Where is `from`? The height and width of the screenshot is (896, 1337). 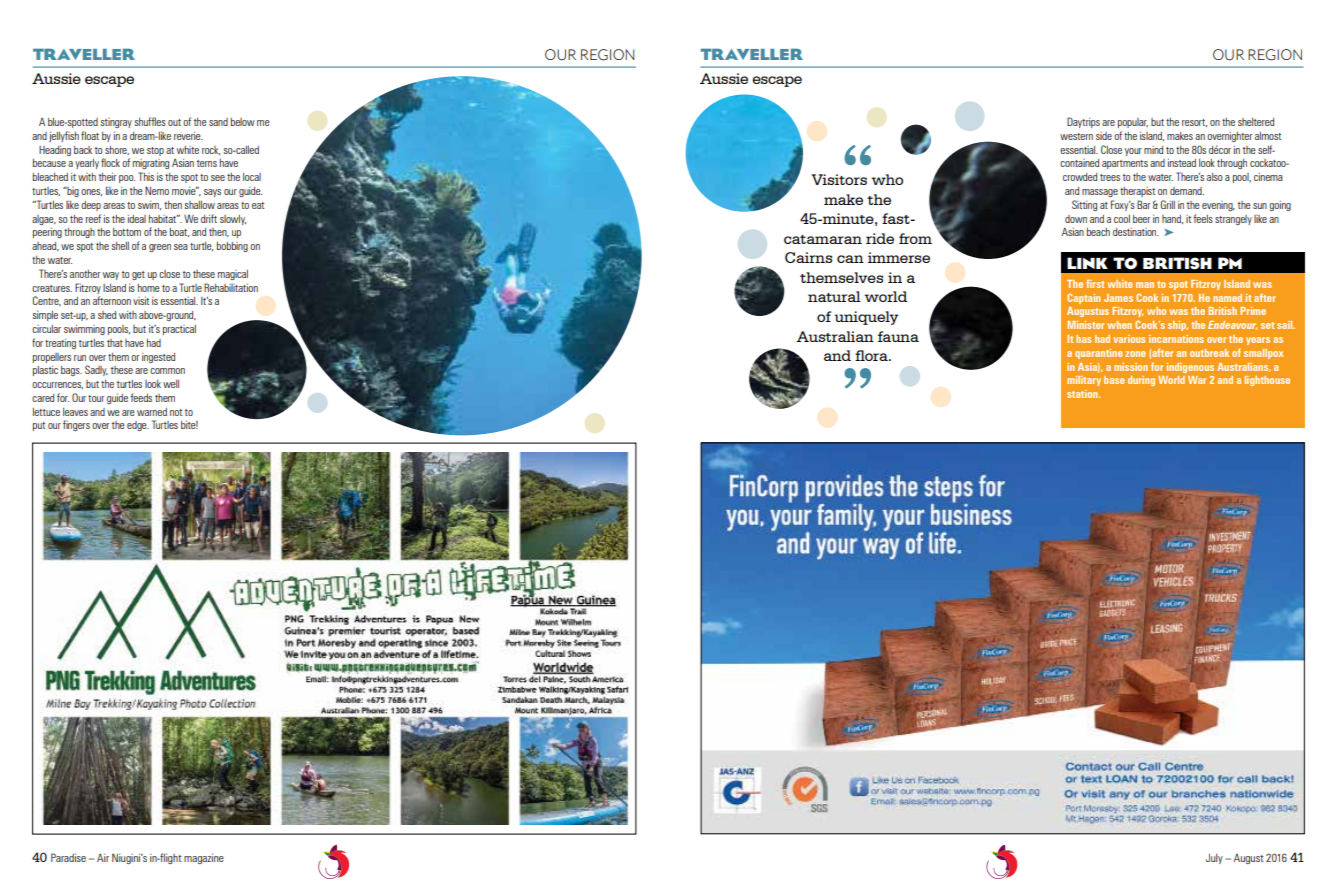
from is located at coordinates (915, 238).
